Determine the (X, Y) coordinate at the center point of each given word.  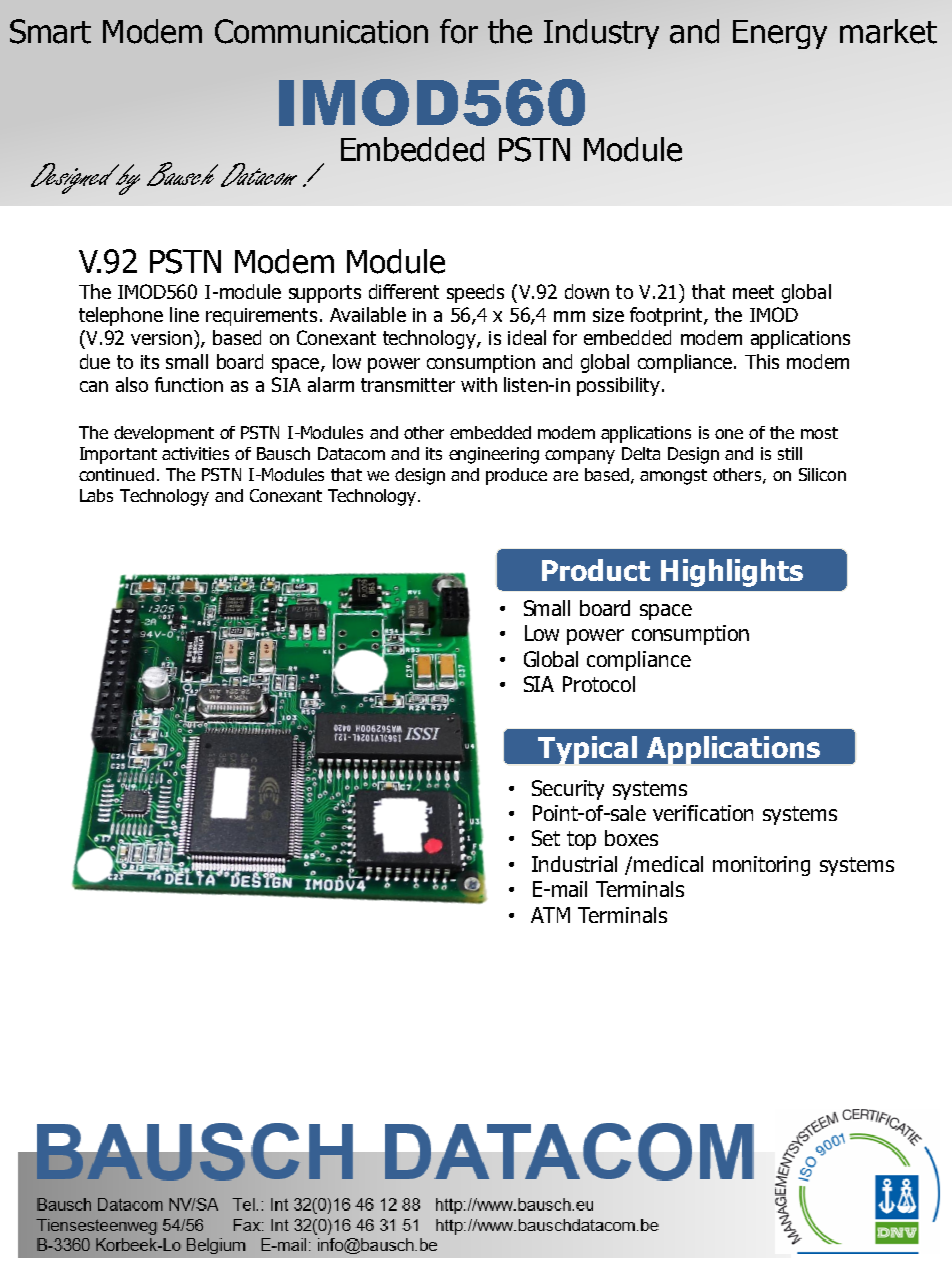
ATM (550, 915)
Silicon (822, 474)
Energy (780, 34)
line (184, 314)
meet (753, 292)
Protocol (599, 684)
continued (116, 474)
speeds (475, 293)
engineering (494, 455)
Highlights (732, 573)
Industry (601, 34)
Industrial (574, 864)
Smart (50, 31)
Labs (96, 495)
